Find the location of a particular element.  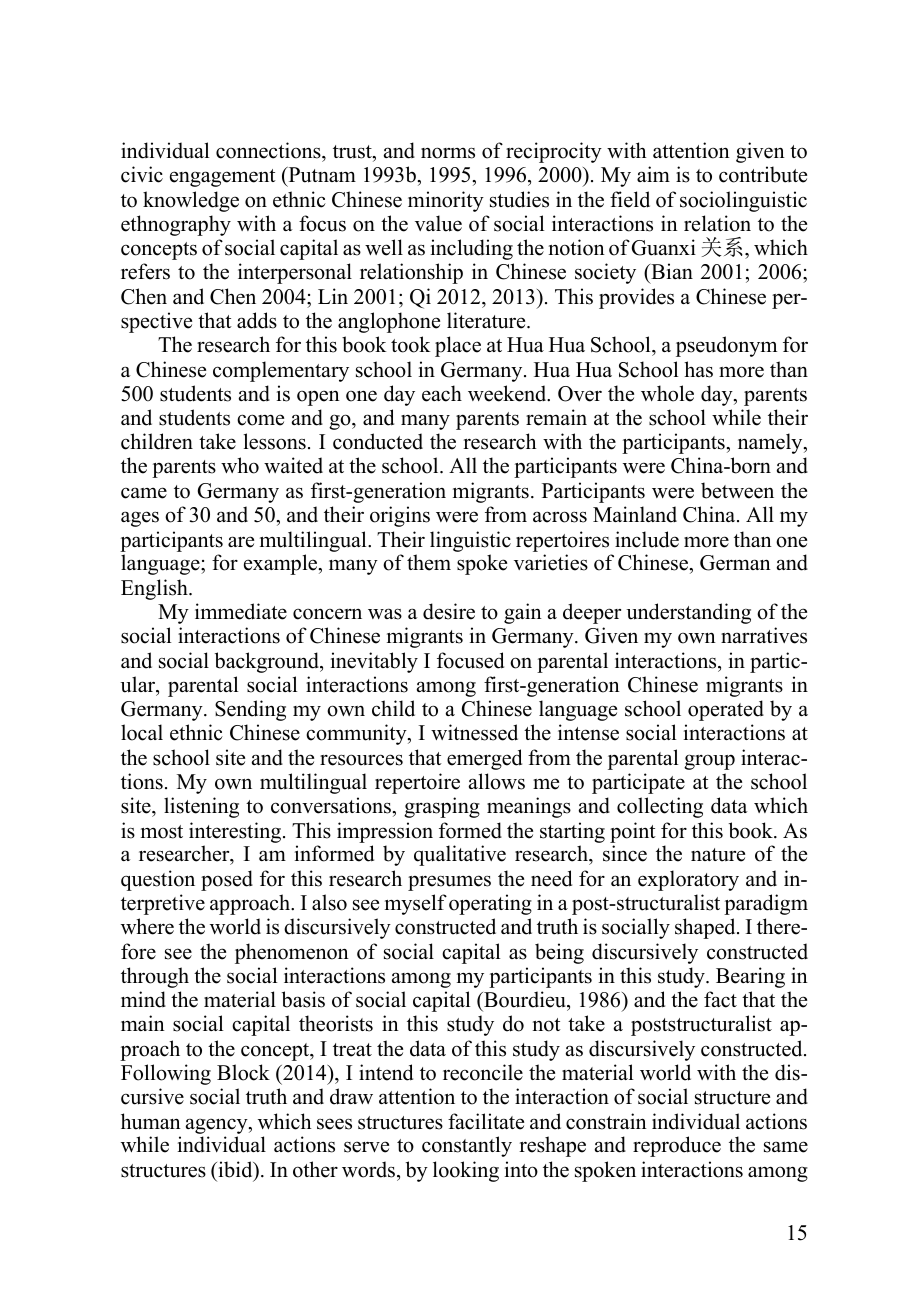

background is located at coordinates (268, 662).
